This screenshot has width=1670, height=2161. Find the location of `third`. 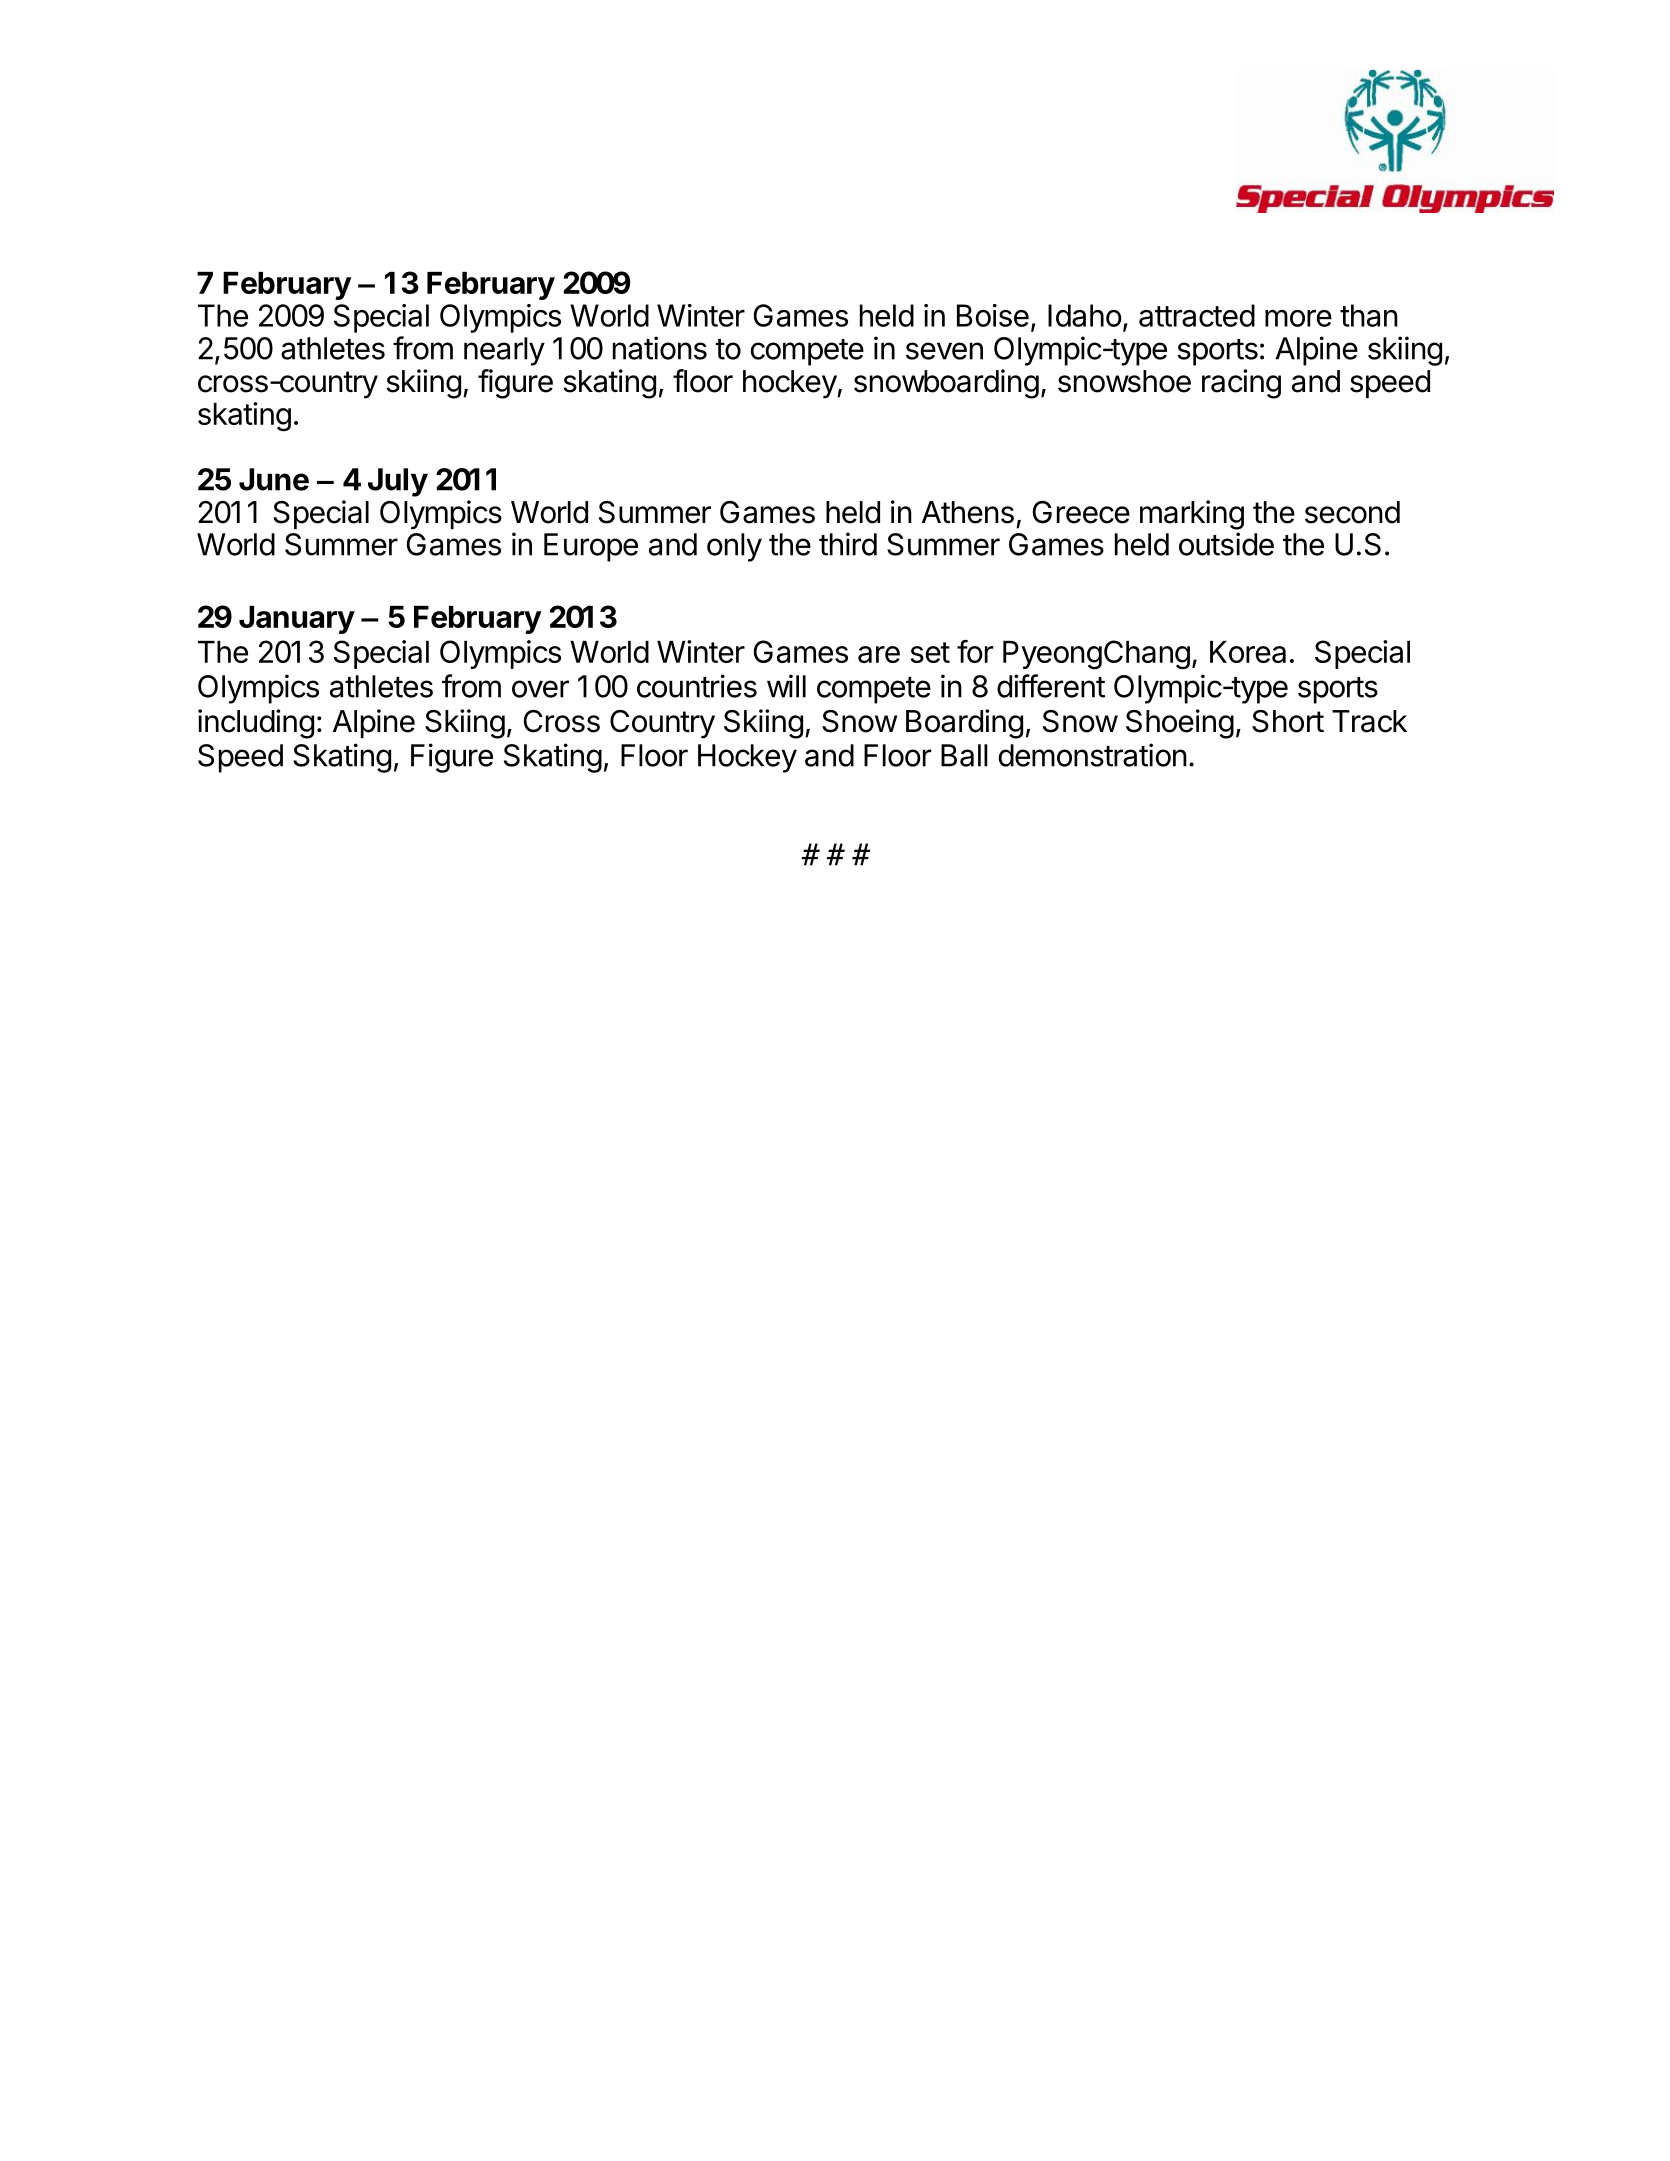

third is located at coordinates (848, 544).
